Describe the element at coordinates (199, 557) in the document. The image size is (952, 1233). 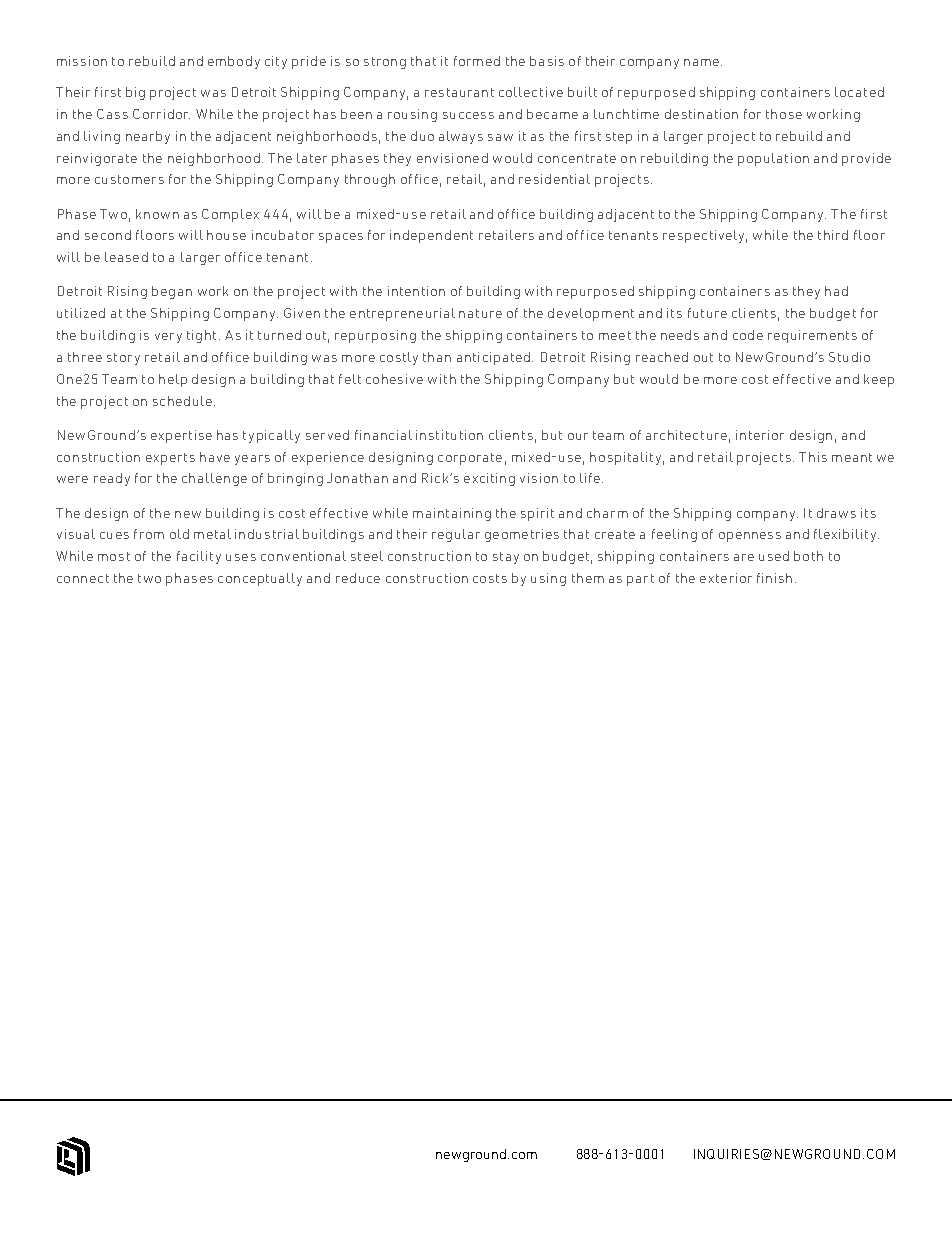
I see `facility` at that location.
